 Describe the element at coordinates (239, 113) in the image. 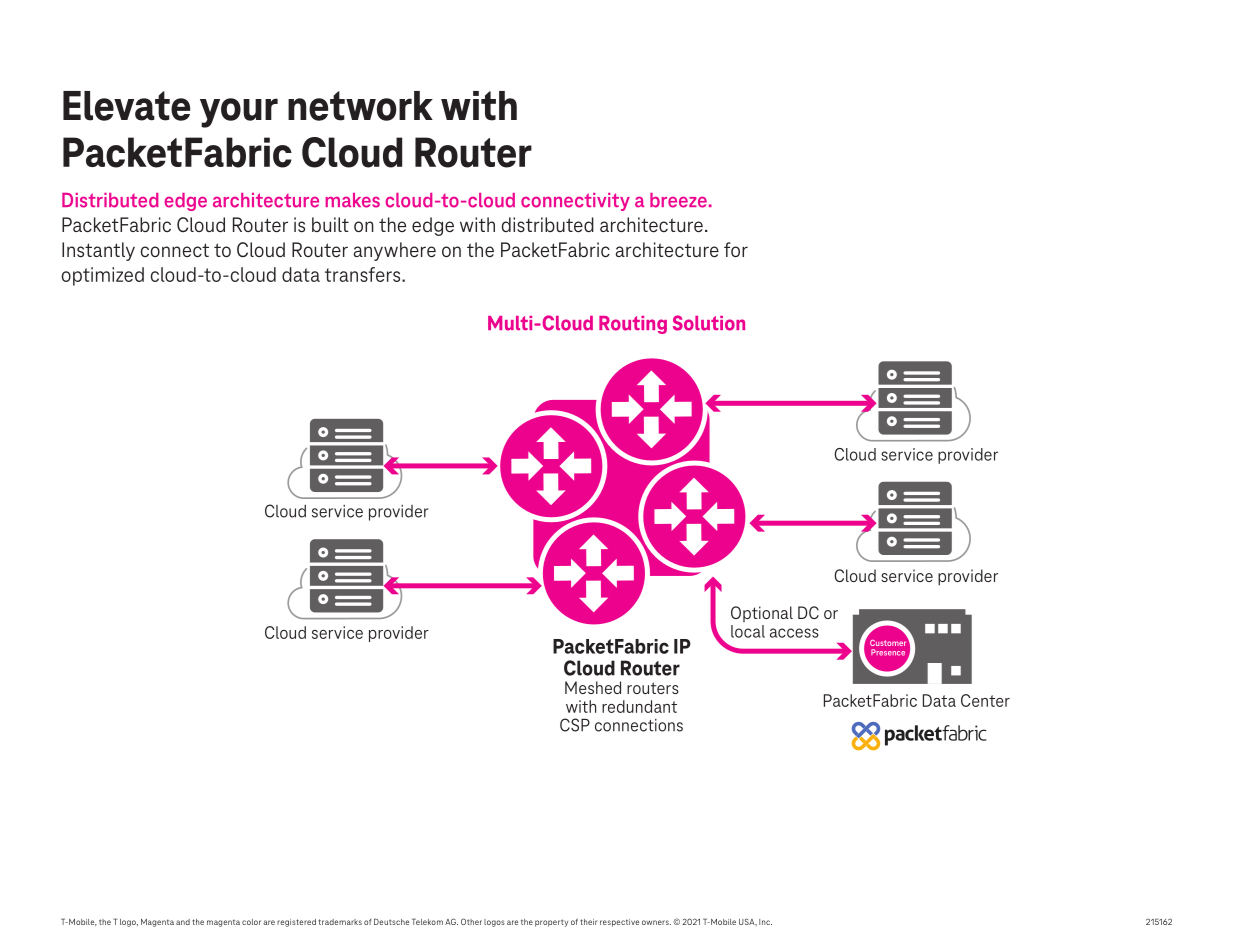

I see `your` at that location.
